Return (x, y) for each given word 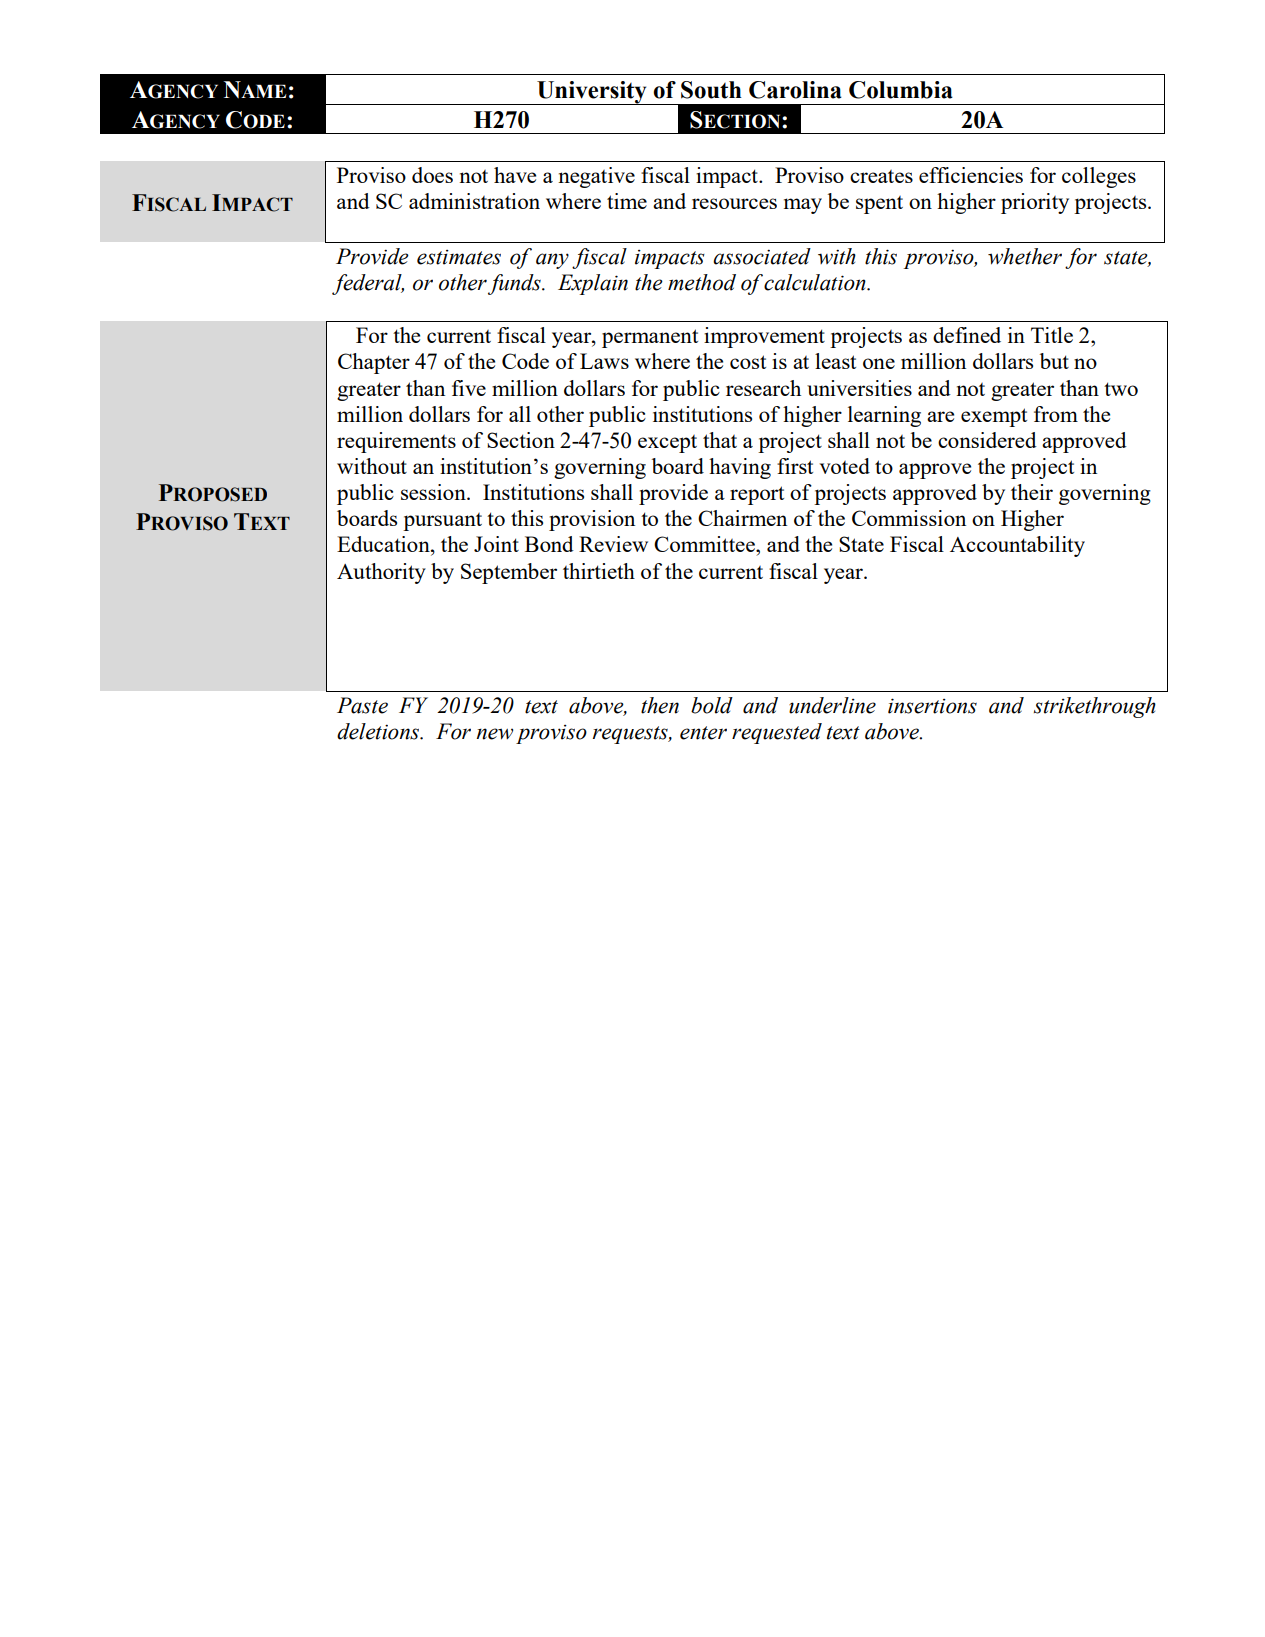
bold (712, 705)
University (592, 93)
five (469, 388)
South (711, 90)
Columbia (901, 90)
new (494, 734)
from (1056, 414)
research (763, 388)
